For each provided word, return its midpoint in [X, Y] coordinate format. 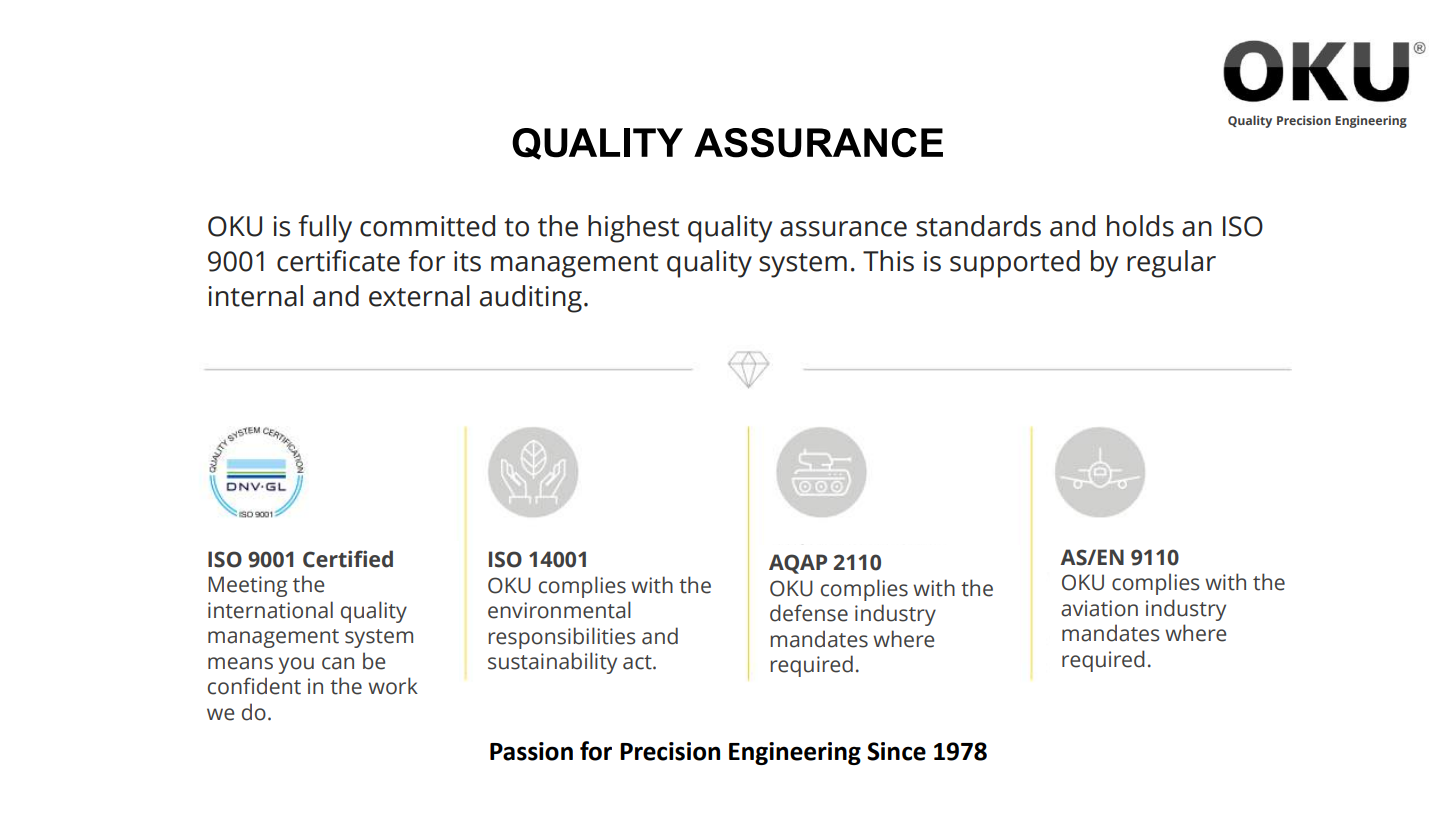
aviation [1099, 608]
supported [1015, 264]
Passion [531, 751]
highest [633, 229]
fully [325, 229]
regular [1171, 264]
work [393, 686]
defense [809, 613]
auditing [531, 299]
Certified [348, 559]
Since [896, 751]
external [419, 296]
